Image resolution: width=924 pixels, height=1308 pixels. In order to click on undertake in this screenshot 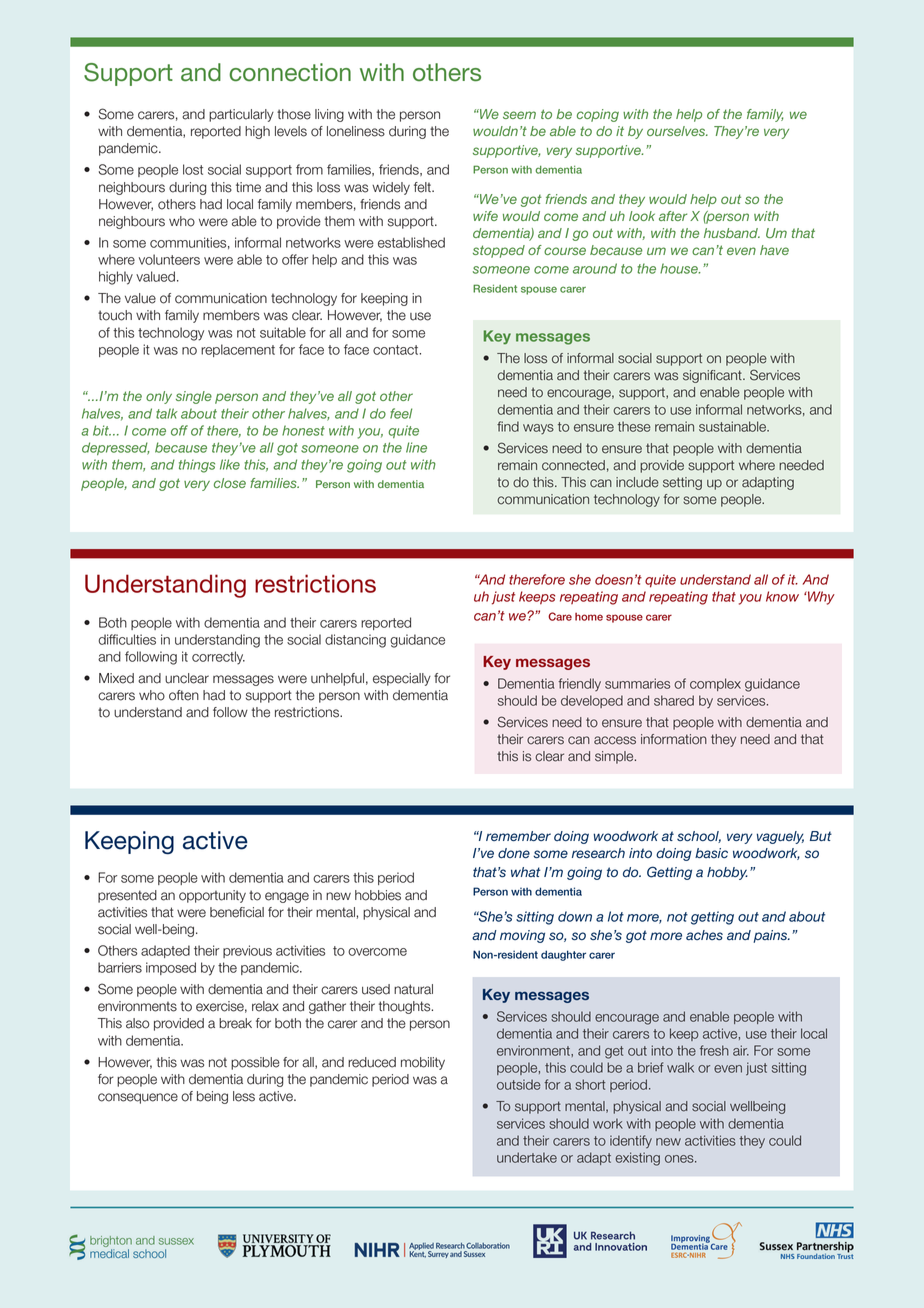, I will do `click(527, 1157)`.
